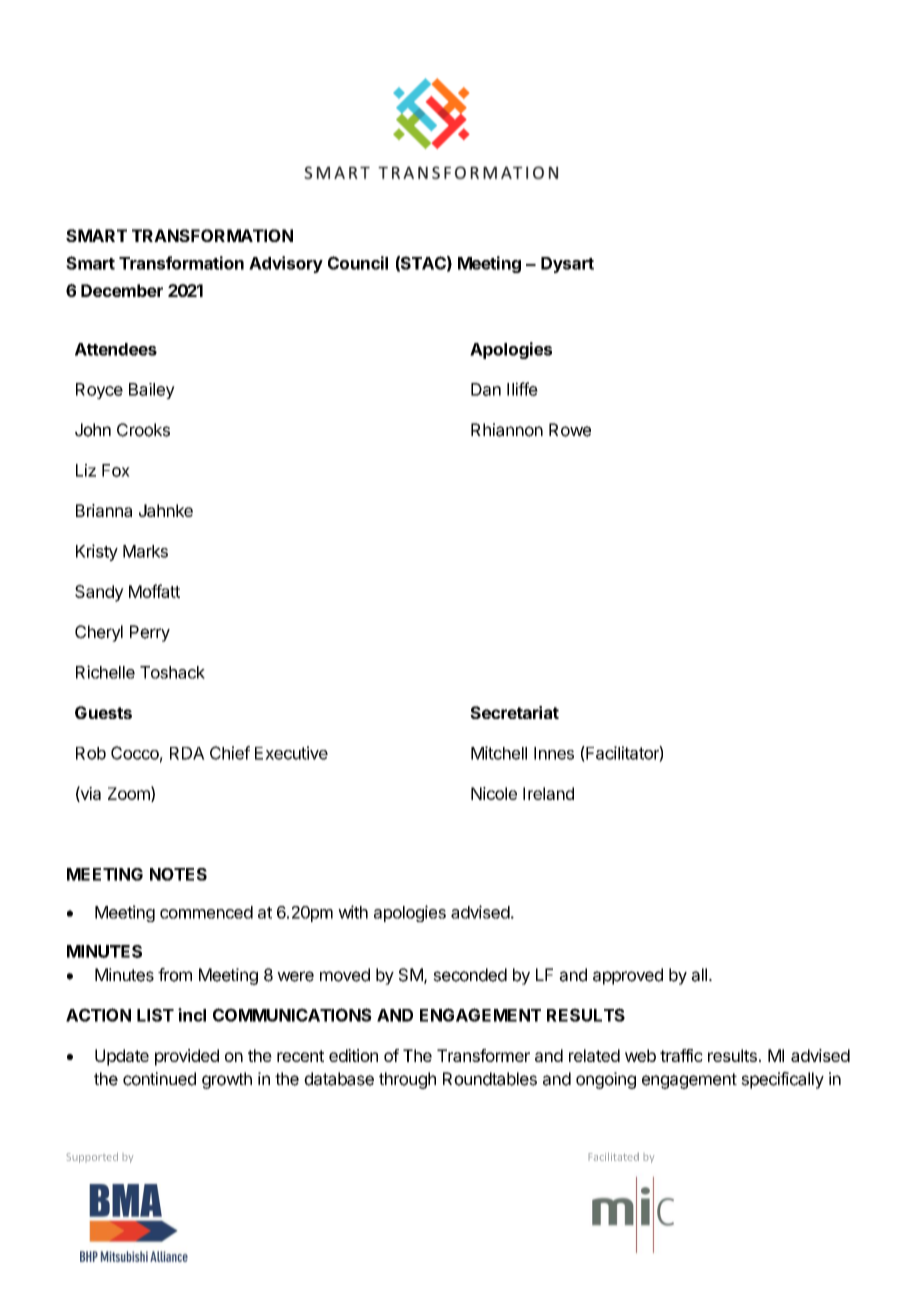 This page has width=924, height=1308. What do you see at coordinates (522, 389) in the page?
I see `Iliffe` at bounding box center [522, 389].
